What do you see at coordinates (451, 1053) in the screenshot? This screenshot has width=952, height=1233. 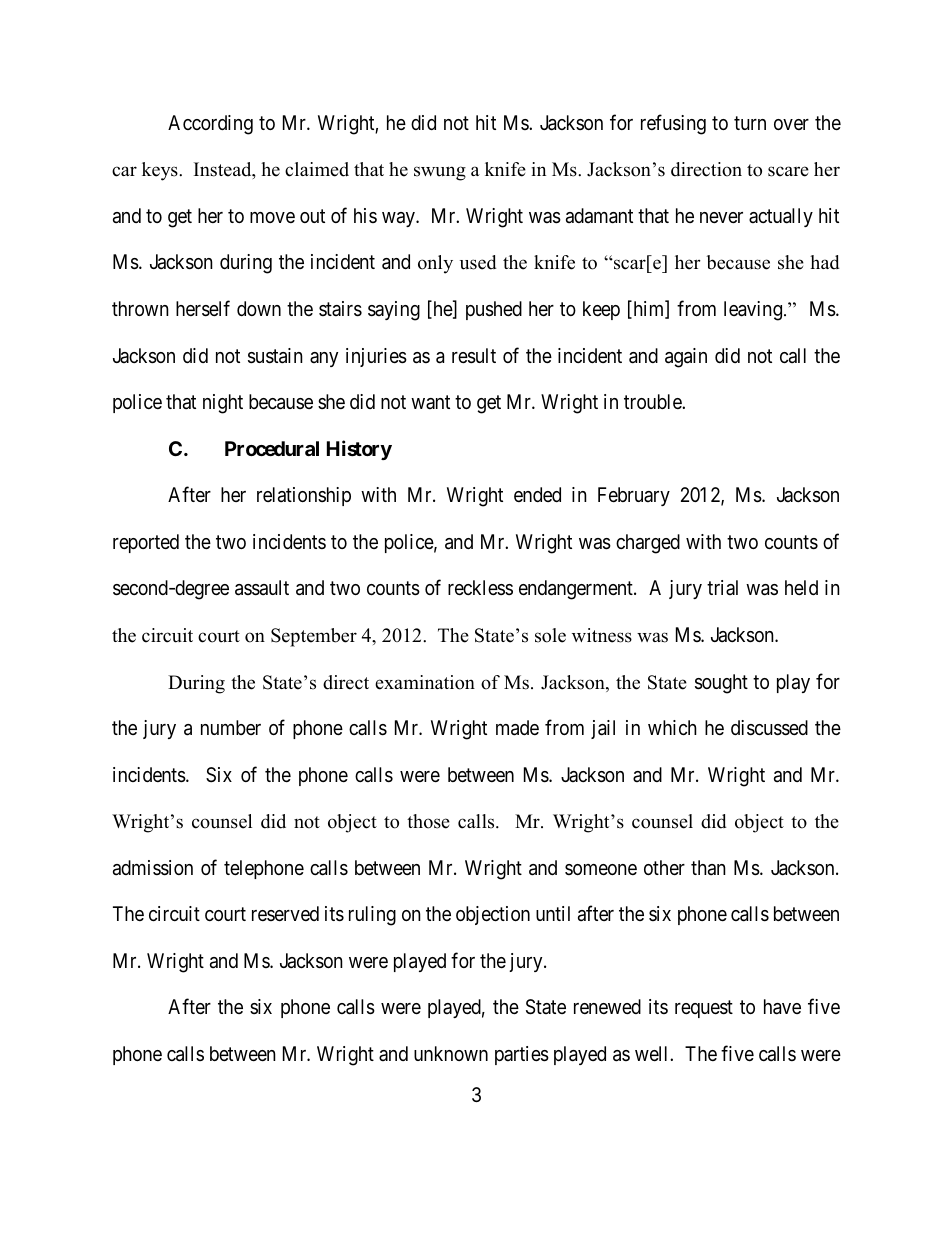 I see `unknown` at bounding box center [451, 1053].
